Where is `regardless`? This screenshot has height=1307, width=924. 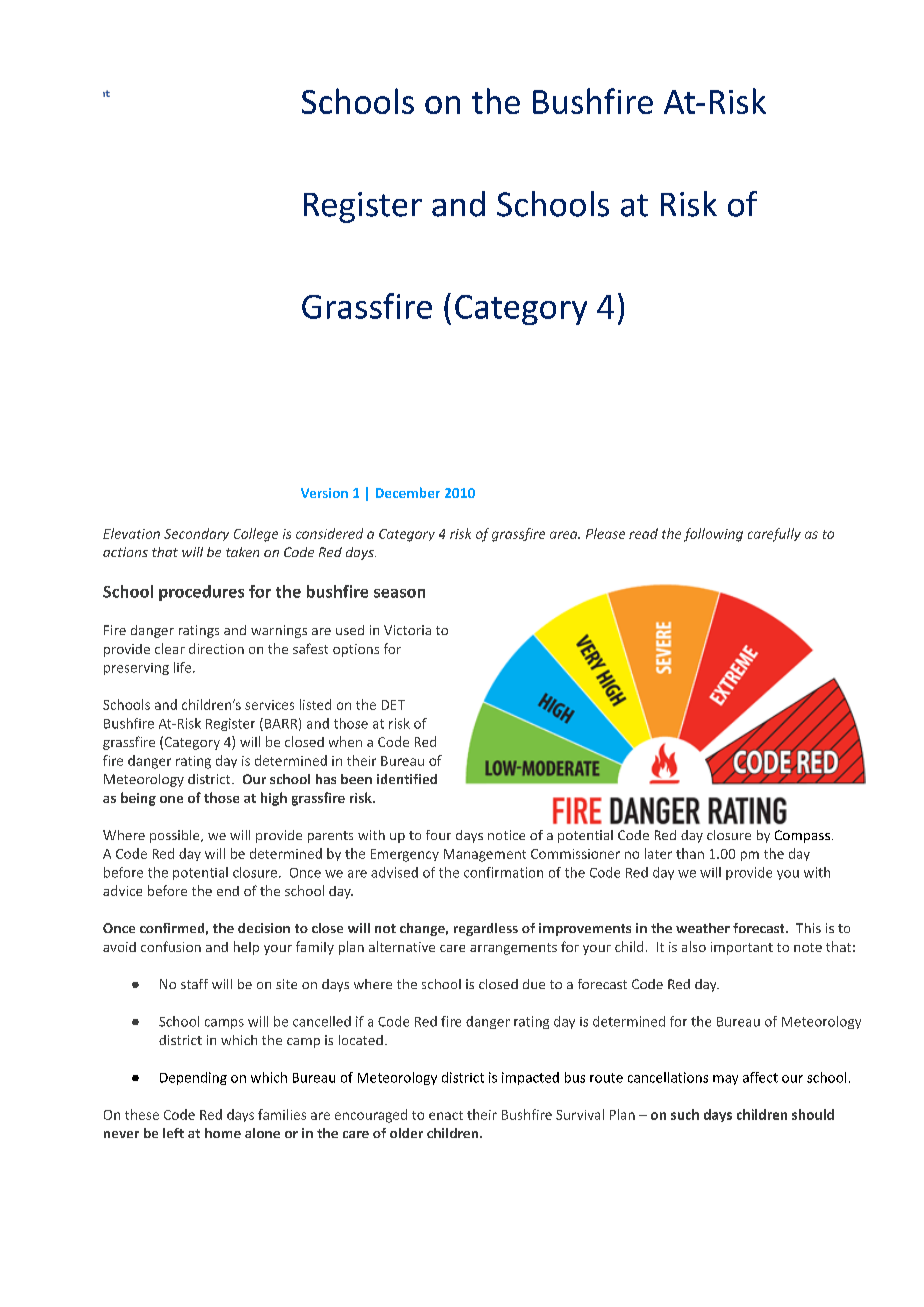
regardless is located at coordinates (486, 929).
